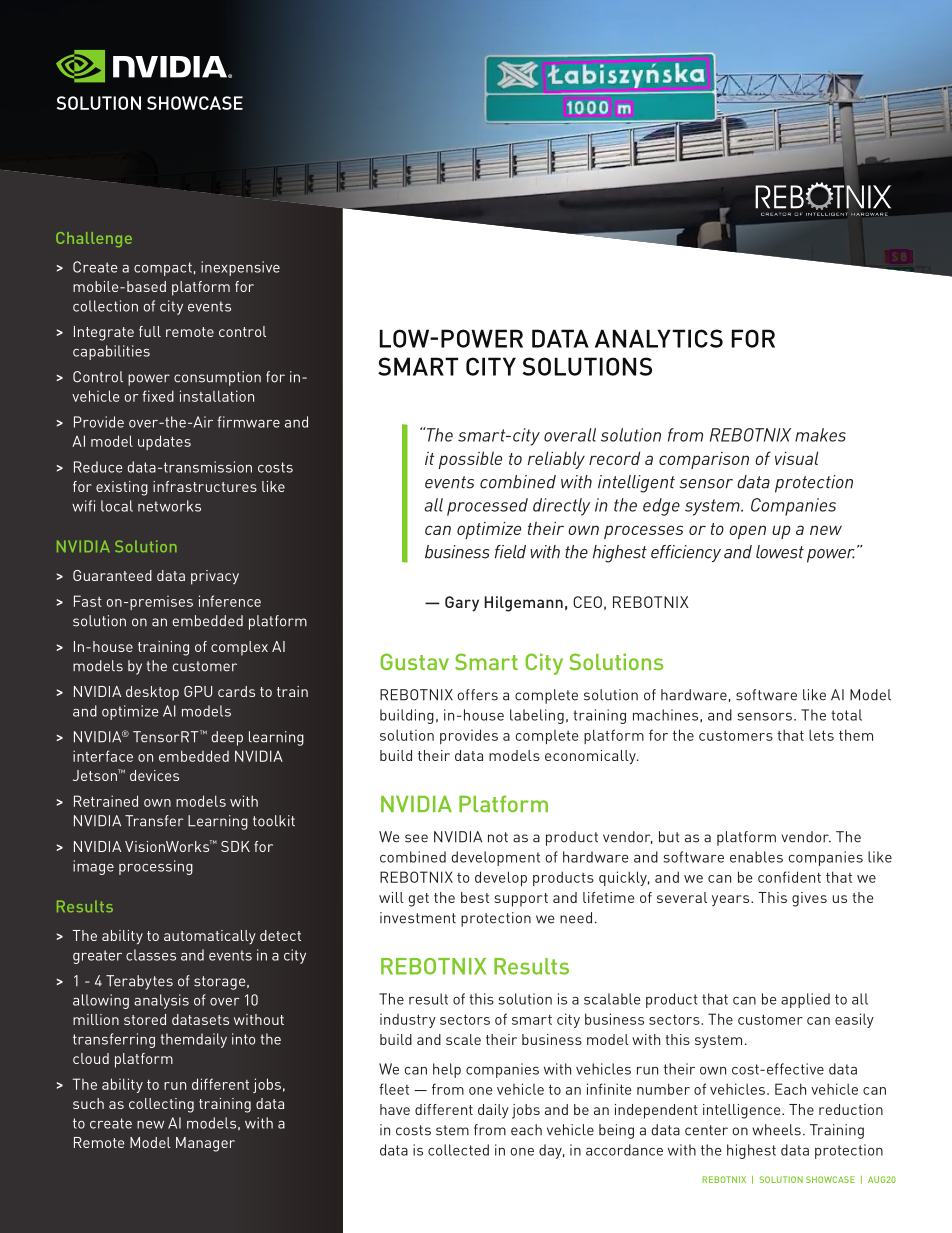 Image resolution: width=952 pixels, height=1233 pixels. What do you see at coordinates (820, 435) in the screenshot?
I see `makes` at bounding box center [820, 435].
